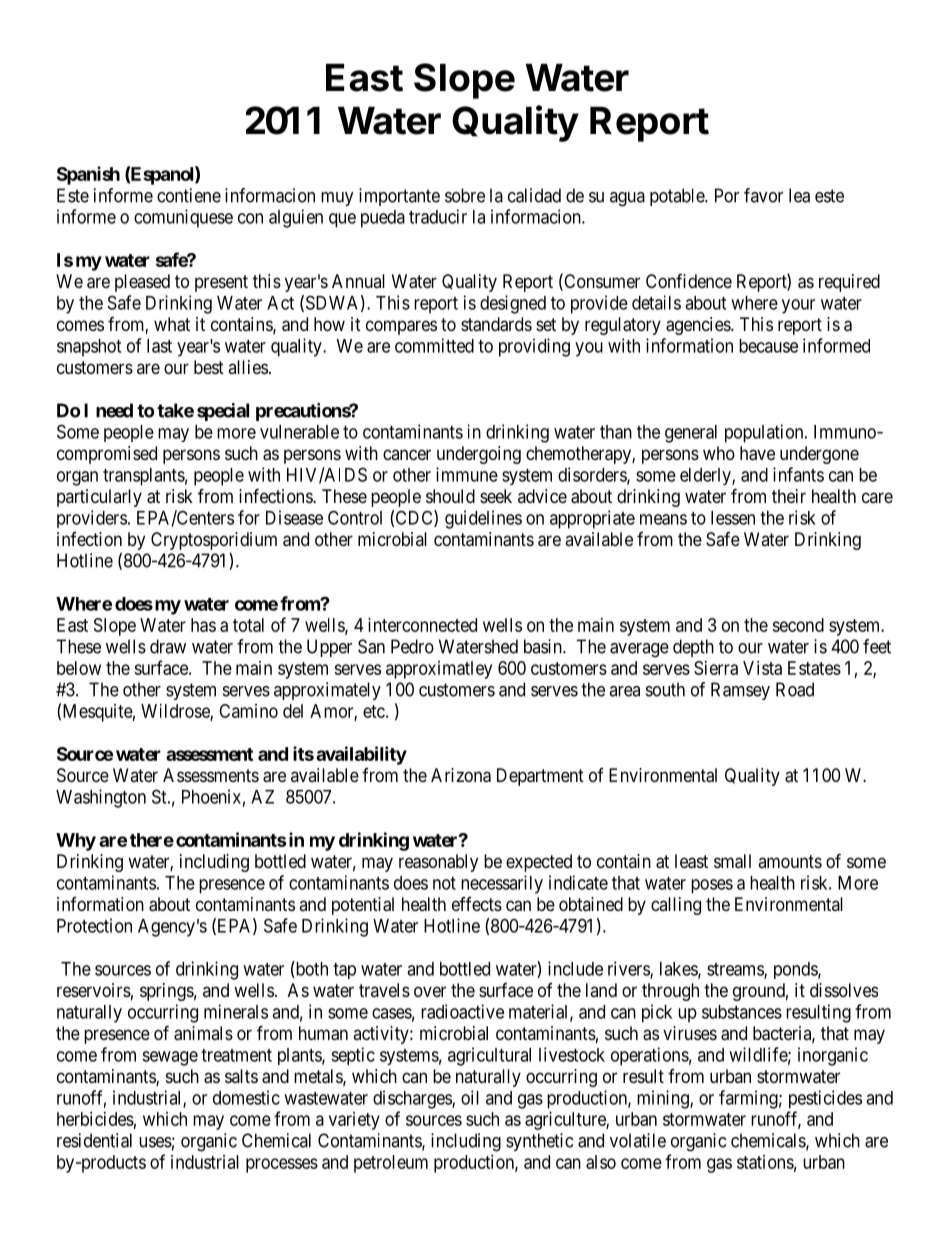 The image size is (952, 1233). What do you see at coordinates (483, 519) in the document?
I see `guidelines` at bounding box center [483, 519].
